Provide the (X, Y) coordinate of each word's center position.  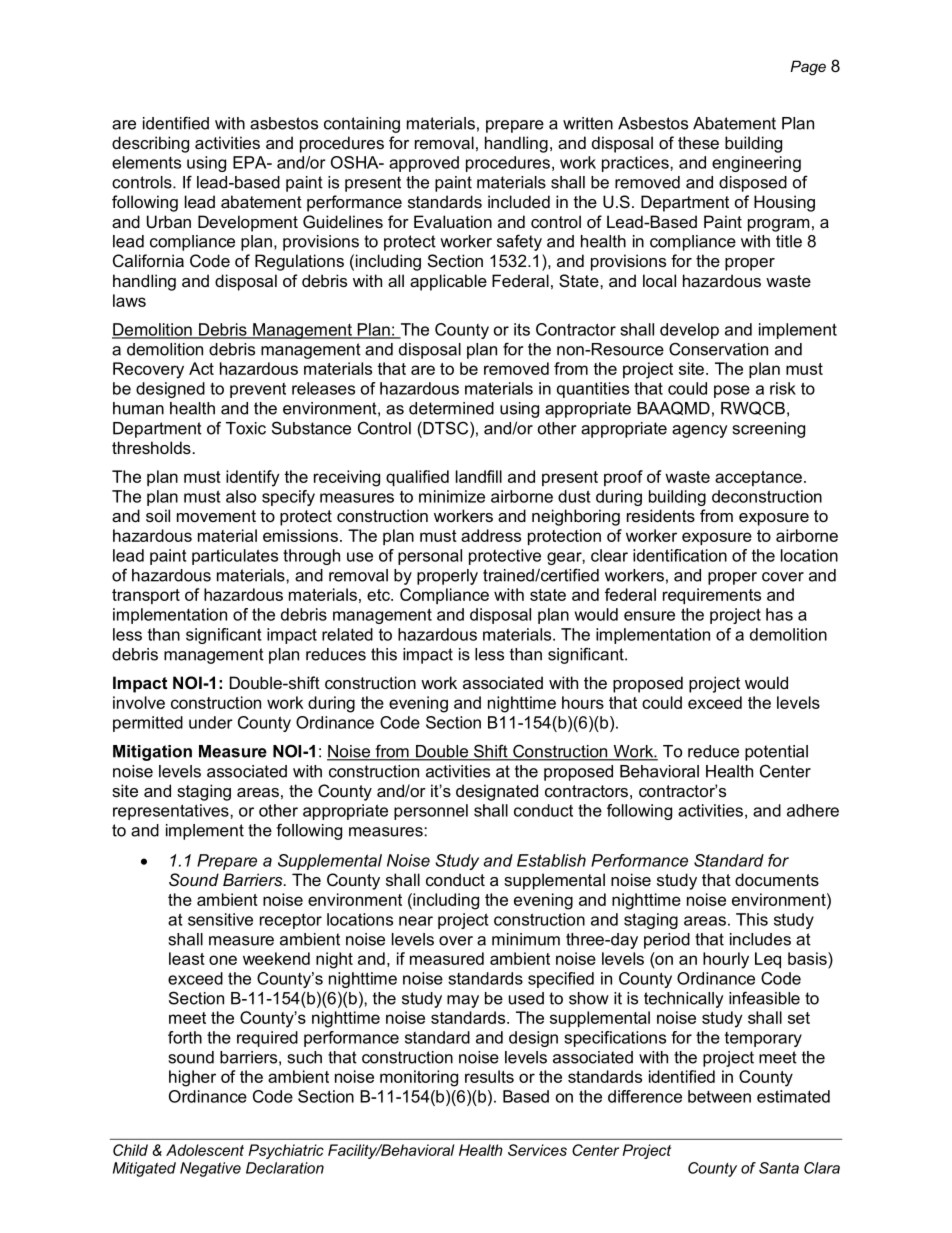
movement (216, 516)
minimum (526, 939)
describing (150, 144)
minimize (452, 496)
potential (776, 753)
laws (129, 300)
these (698, 142)
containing (362, 125)
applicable (448, 282)
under (211, 722)
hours (583, 702)
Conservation (718, 349)
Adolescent (205, 1150)
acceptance (758, 478)
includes (760, 939)
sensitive (220, 919)
